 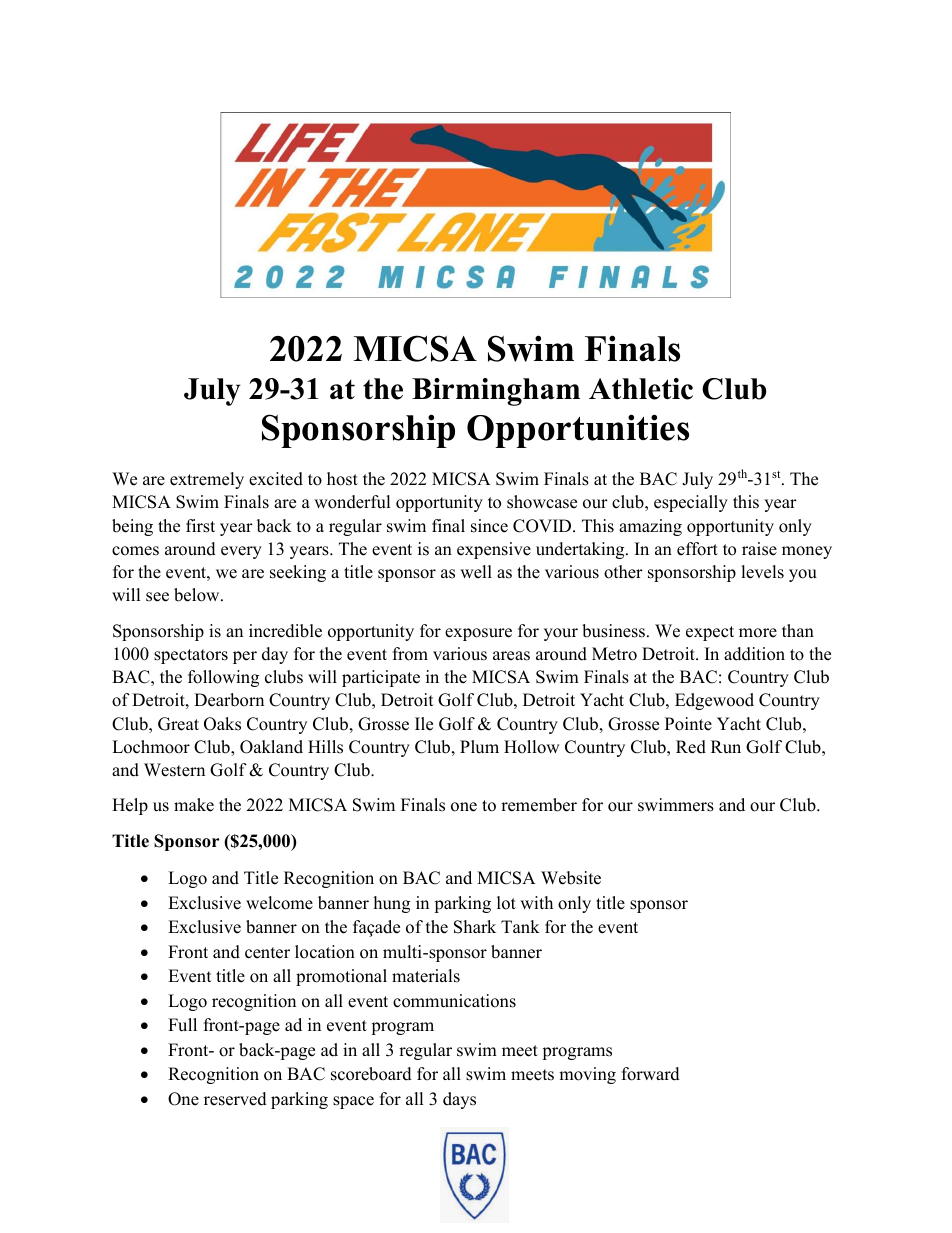 What do you see at coordinates (651, 1074) in the screenshot?
I see `forward` at bounding box center [651, 1074].
